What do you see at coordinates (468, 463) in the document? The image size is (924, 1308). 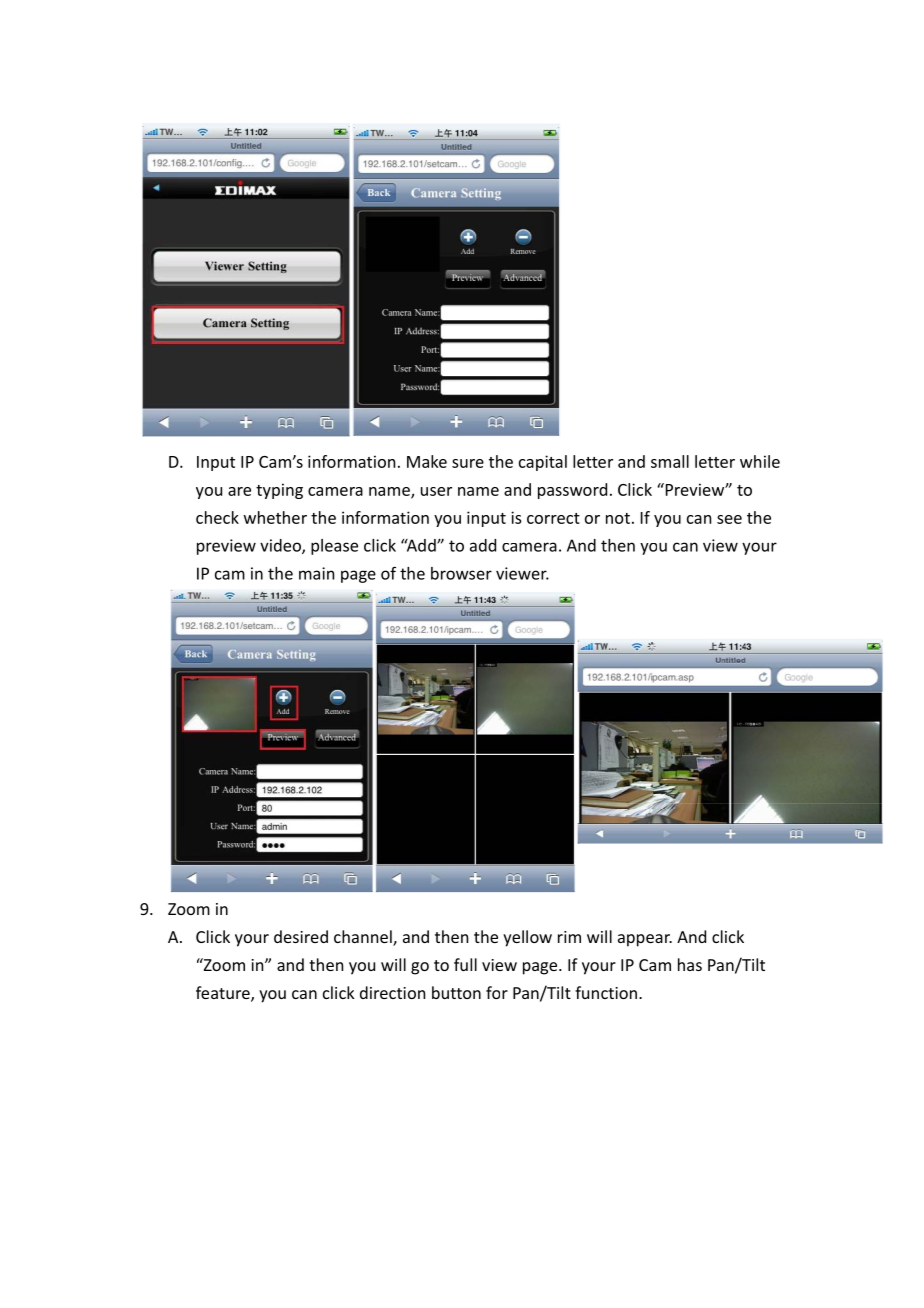 I see `sure` at bounding box center [468, 463].
